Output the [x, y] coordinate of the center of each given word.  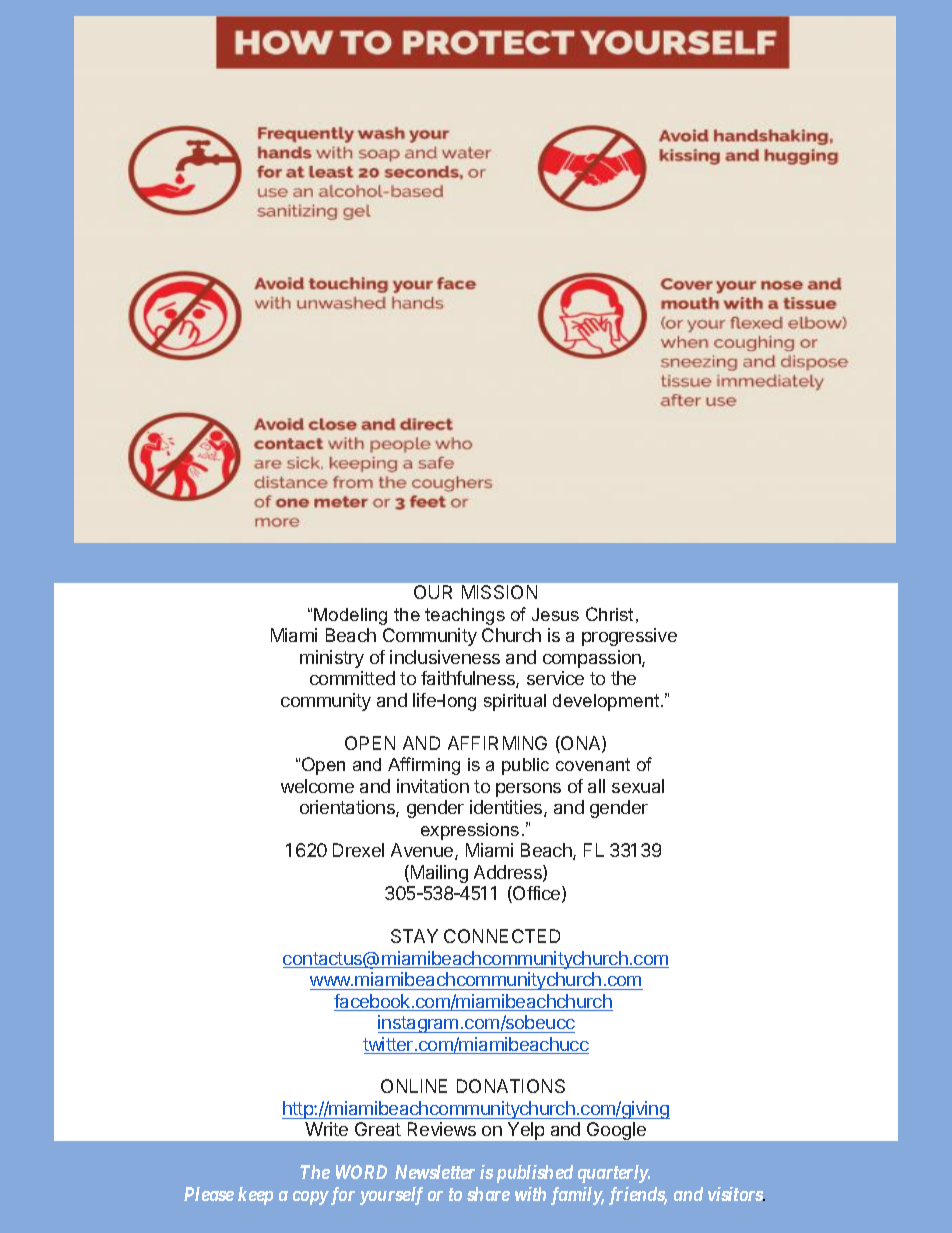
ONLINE [414, 1086]
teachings [465, 616]
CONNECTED [502, 936]
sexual [638, 786]
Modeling [350, 616]
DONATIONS [511, 1086]
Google [616, 1131]
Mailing [439, 874]
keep [255, 1196]
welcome [317, 786]
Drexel [358, 850]
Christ [609, 614]
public [525, 766]
